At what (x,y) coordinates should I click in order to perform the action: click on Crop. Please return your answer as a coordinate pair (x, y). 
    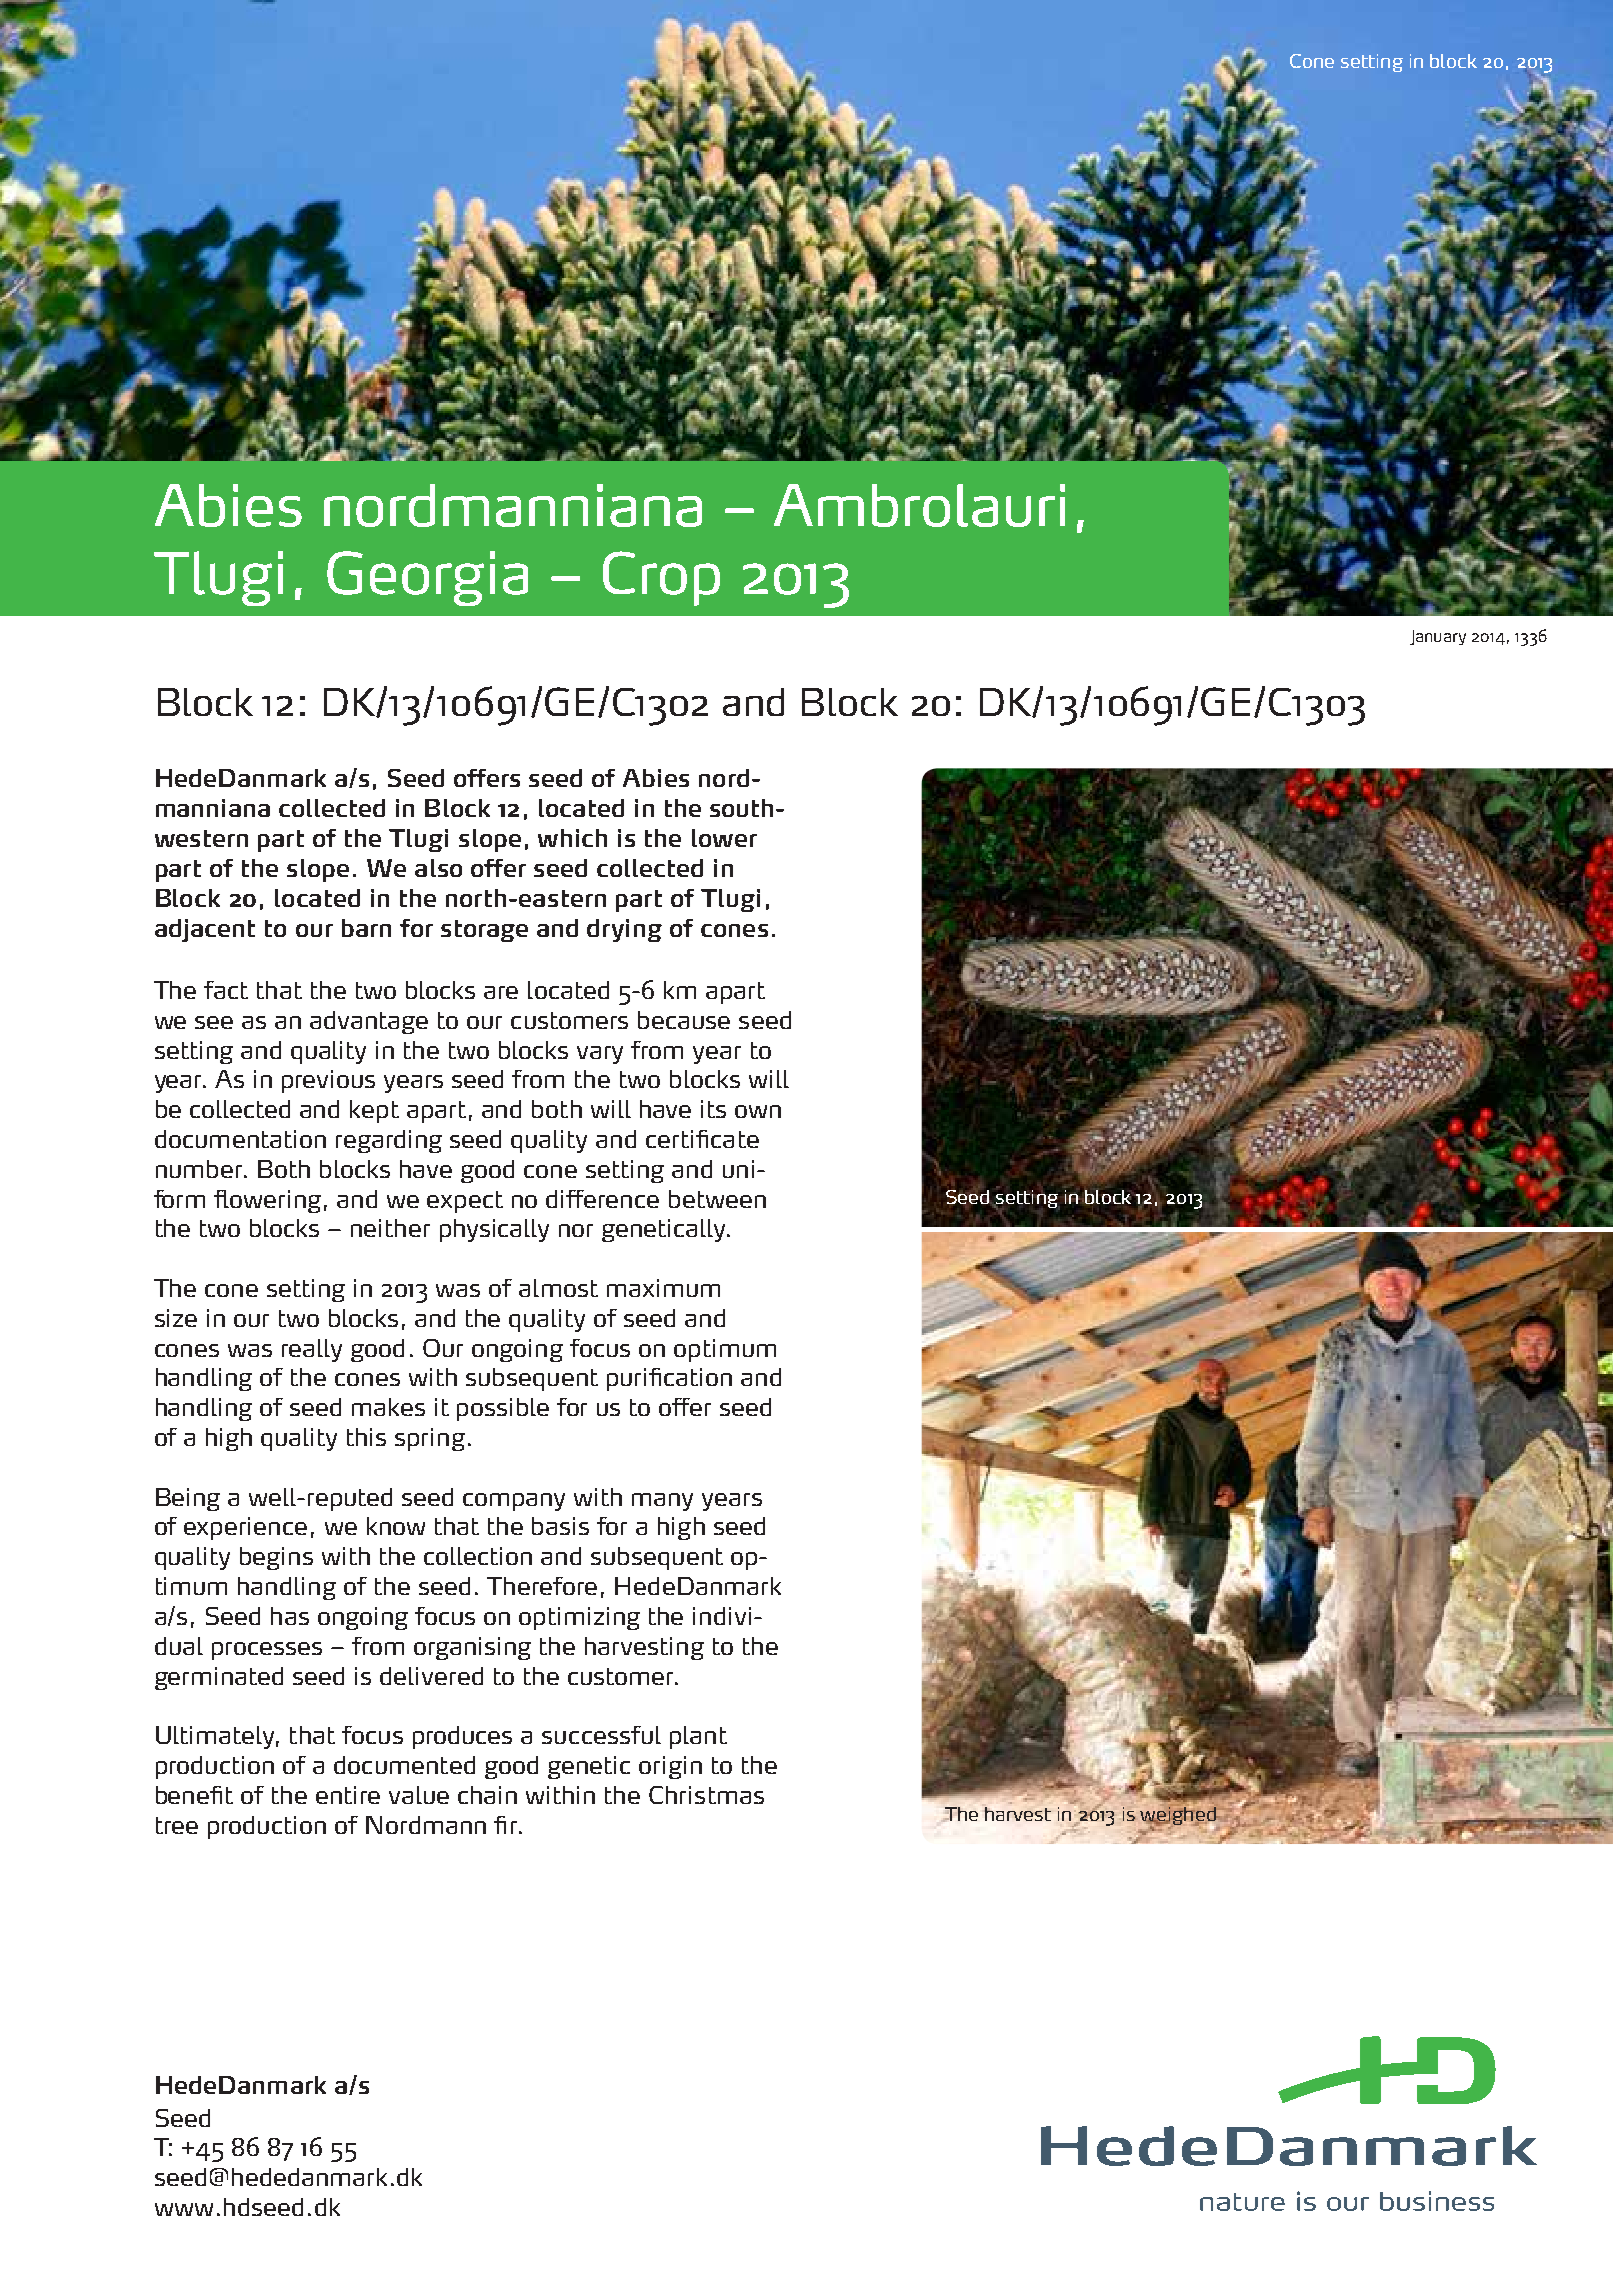
    Looking at the image, I should click on (661, 578).
